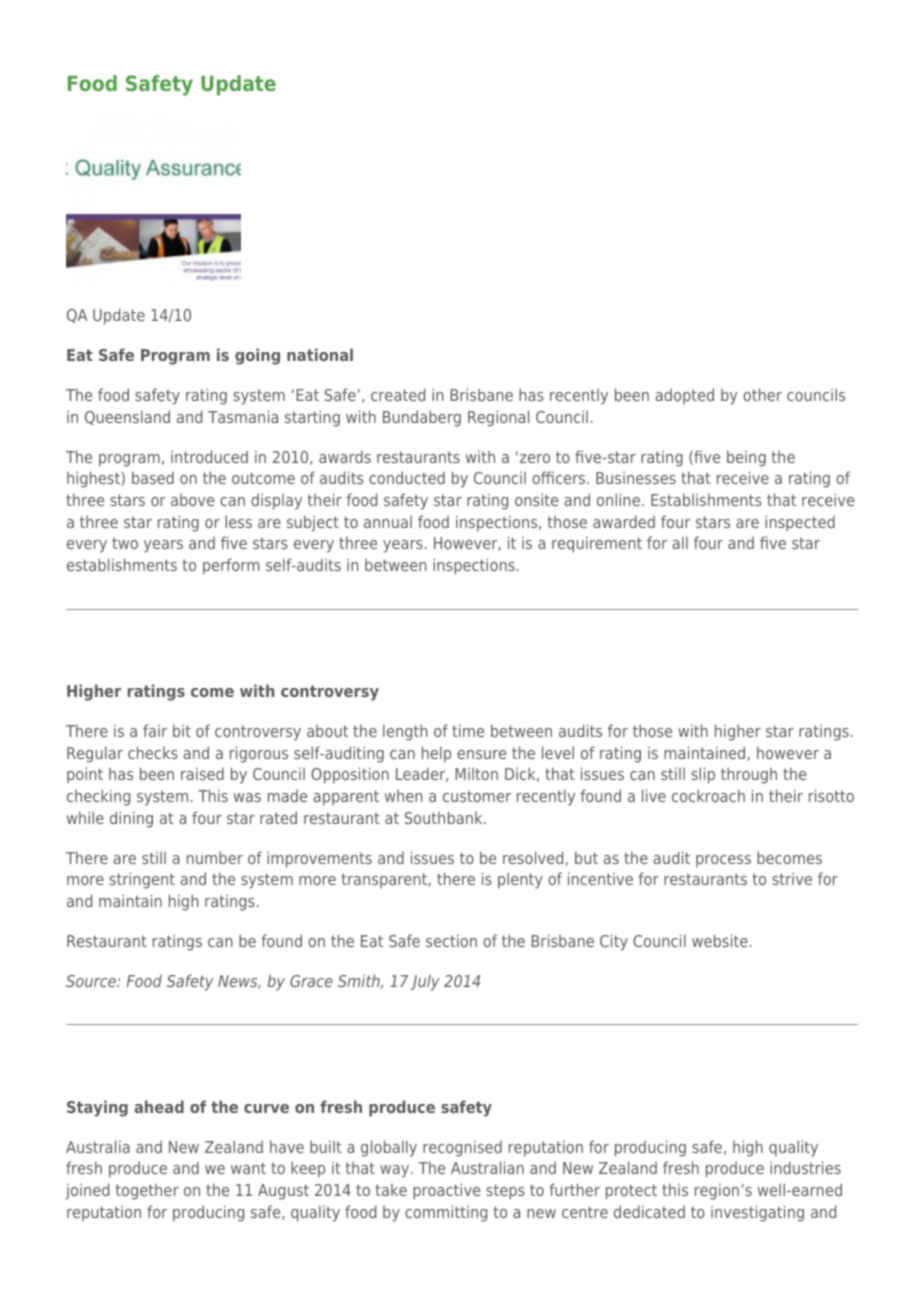  I want to click on Grace, so click(311, 981).
